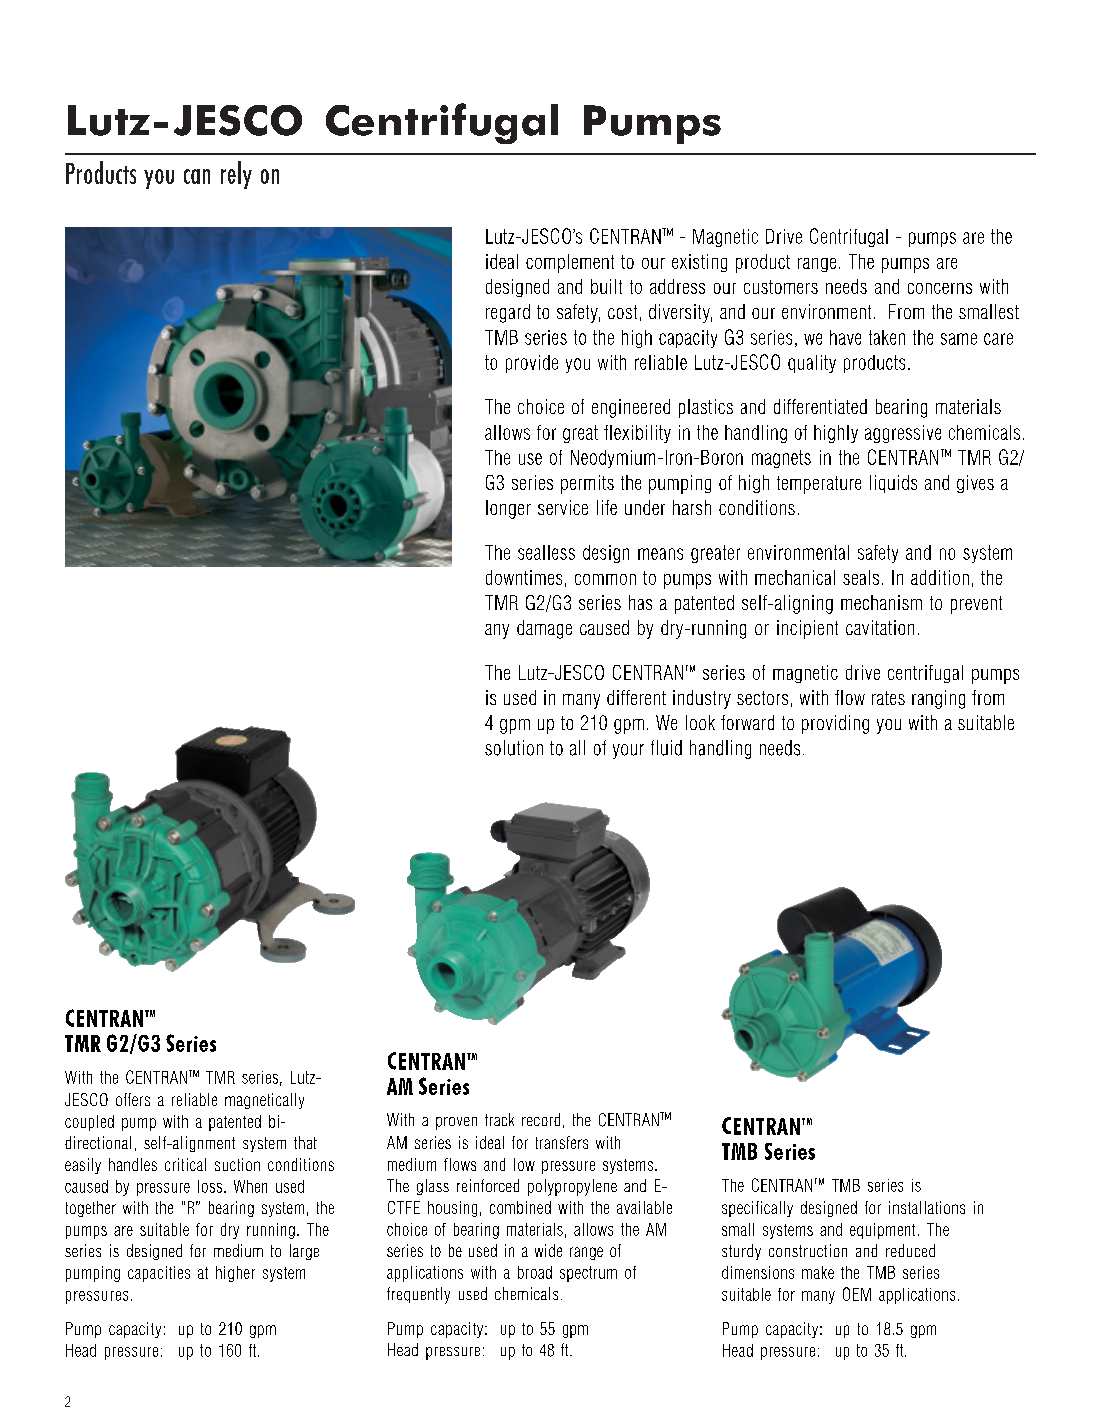  Describe the element at coordinates (159, 1274) in the screenshot. I see `capacities` at that location.
